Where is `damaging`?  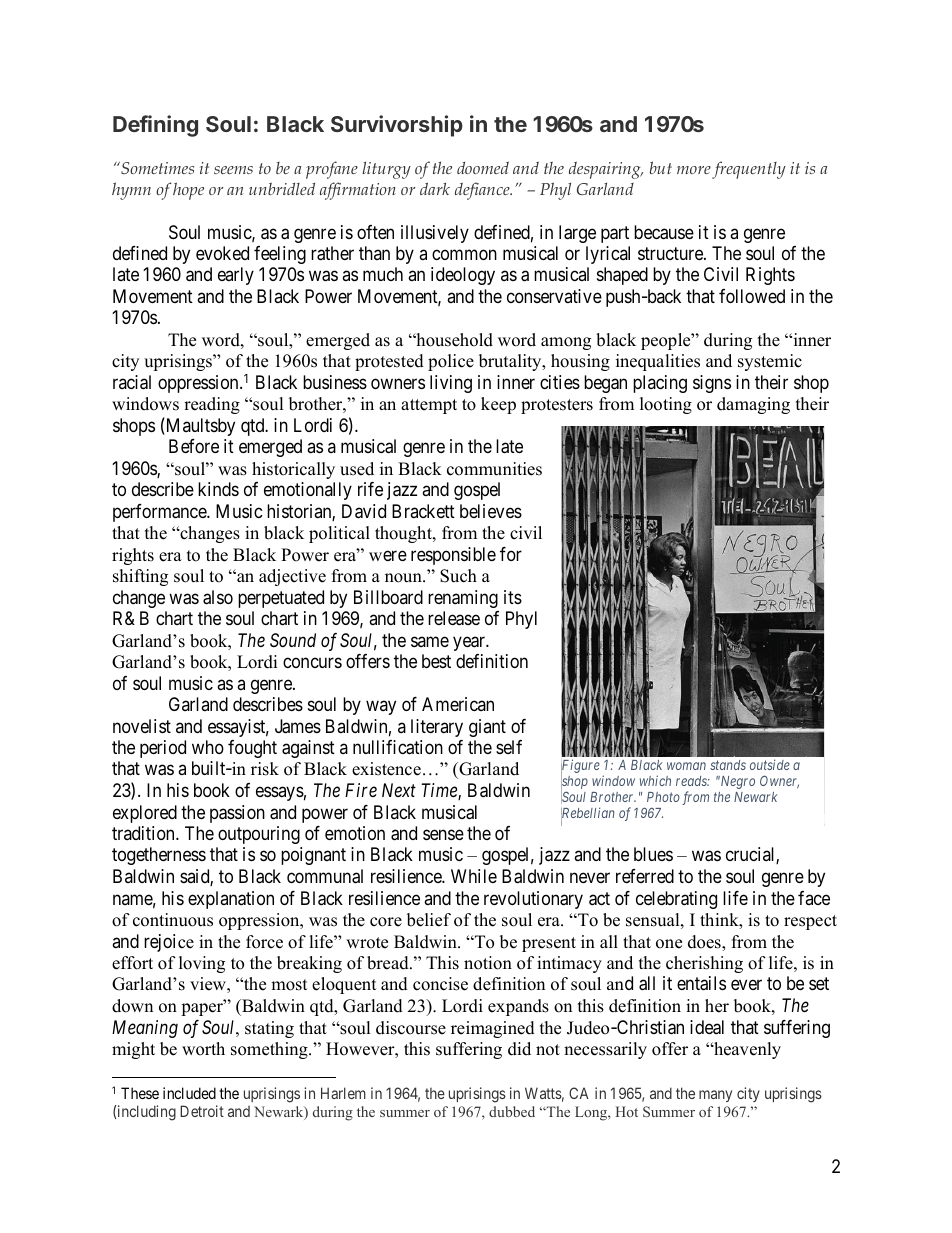 damaging is located at coordinates (753, 405).
